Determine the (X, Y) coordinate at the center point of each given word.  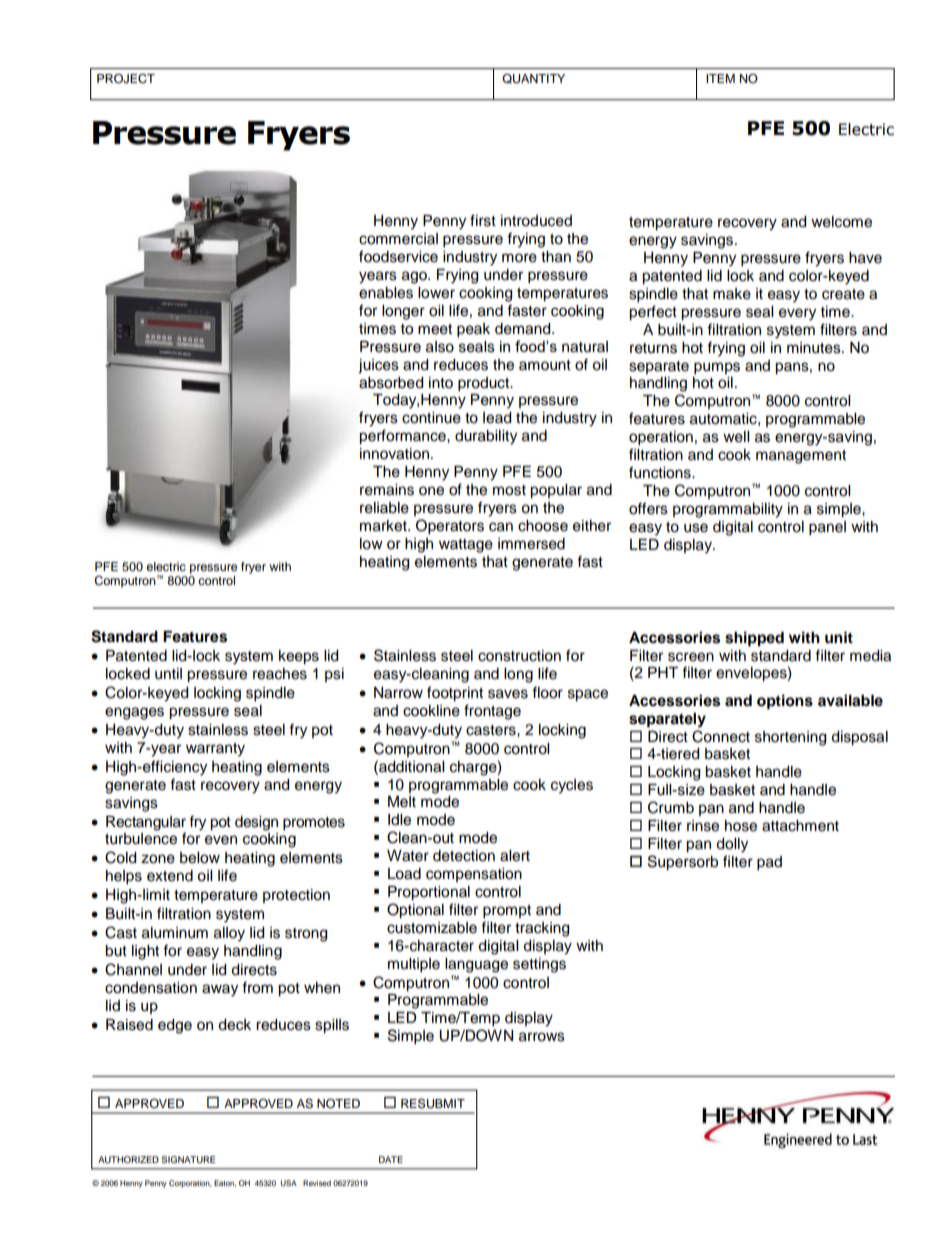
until (168, 674)
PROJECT (126, 79)
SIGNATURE (188, 1159)
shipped (754, 639)
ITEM (720, 78)
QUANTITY (533, 79)
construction (519, 656)
